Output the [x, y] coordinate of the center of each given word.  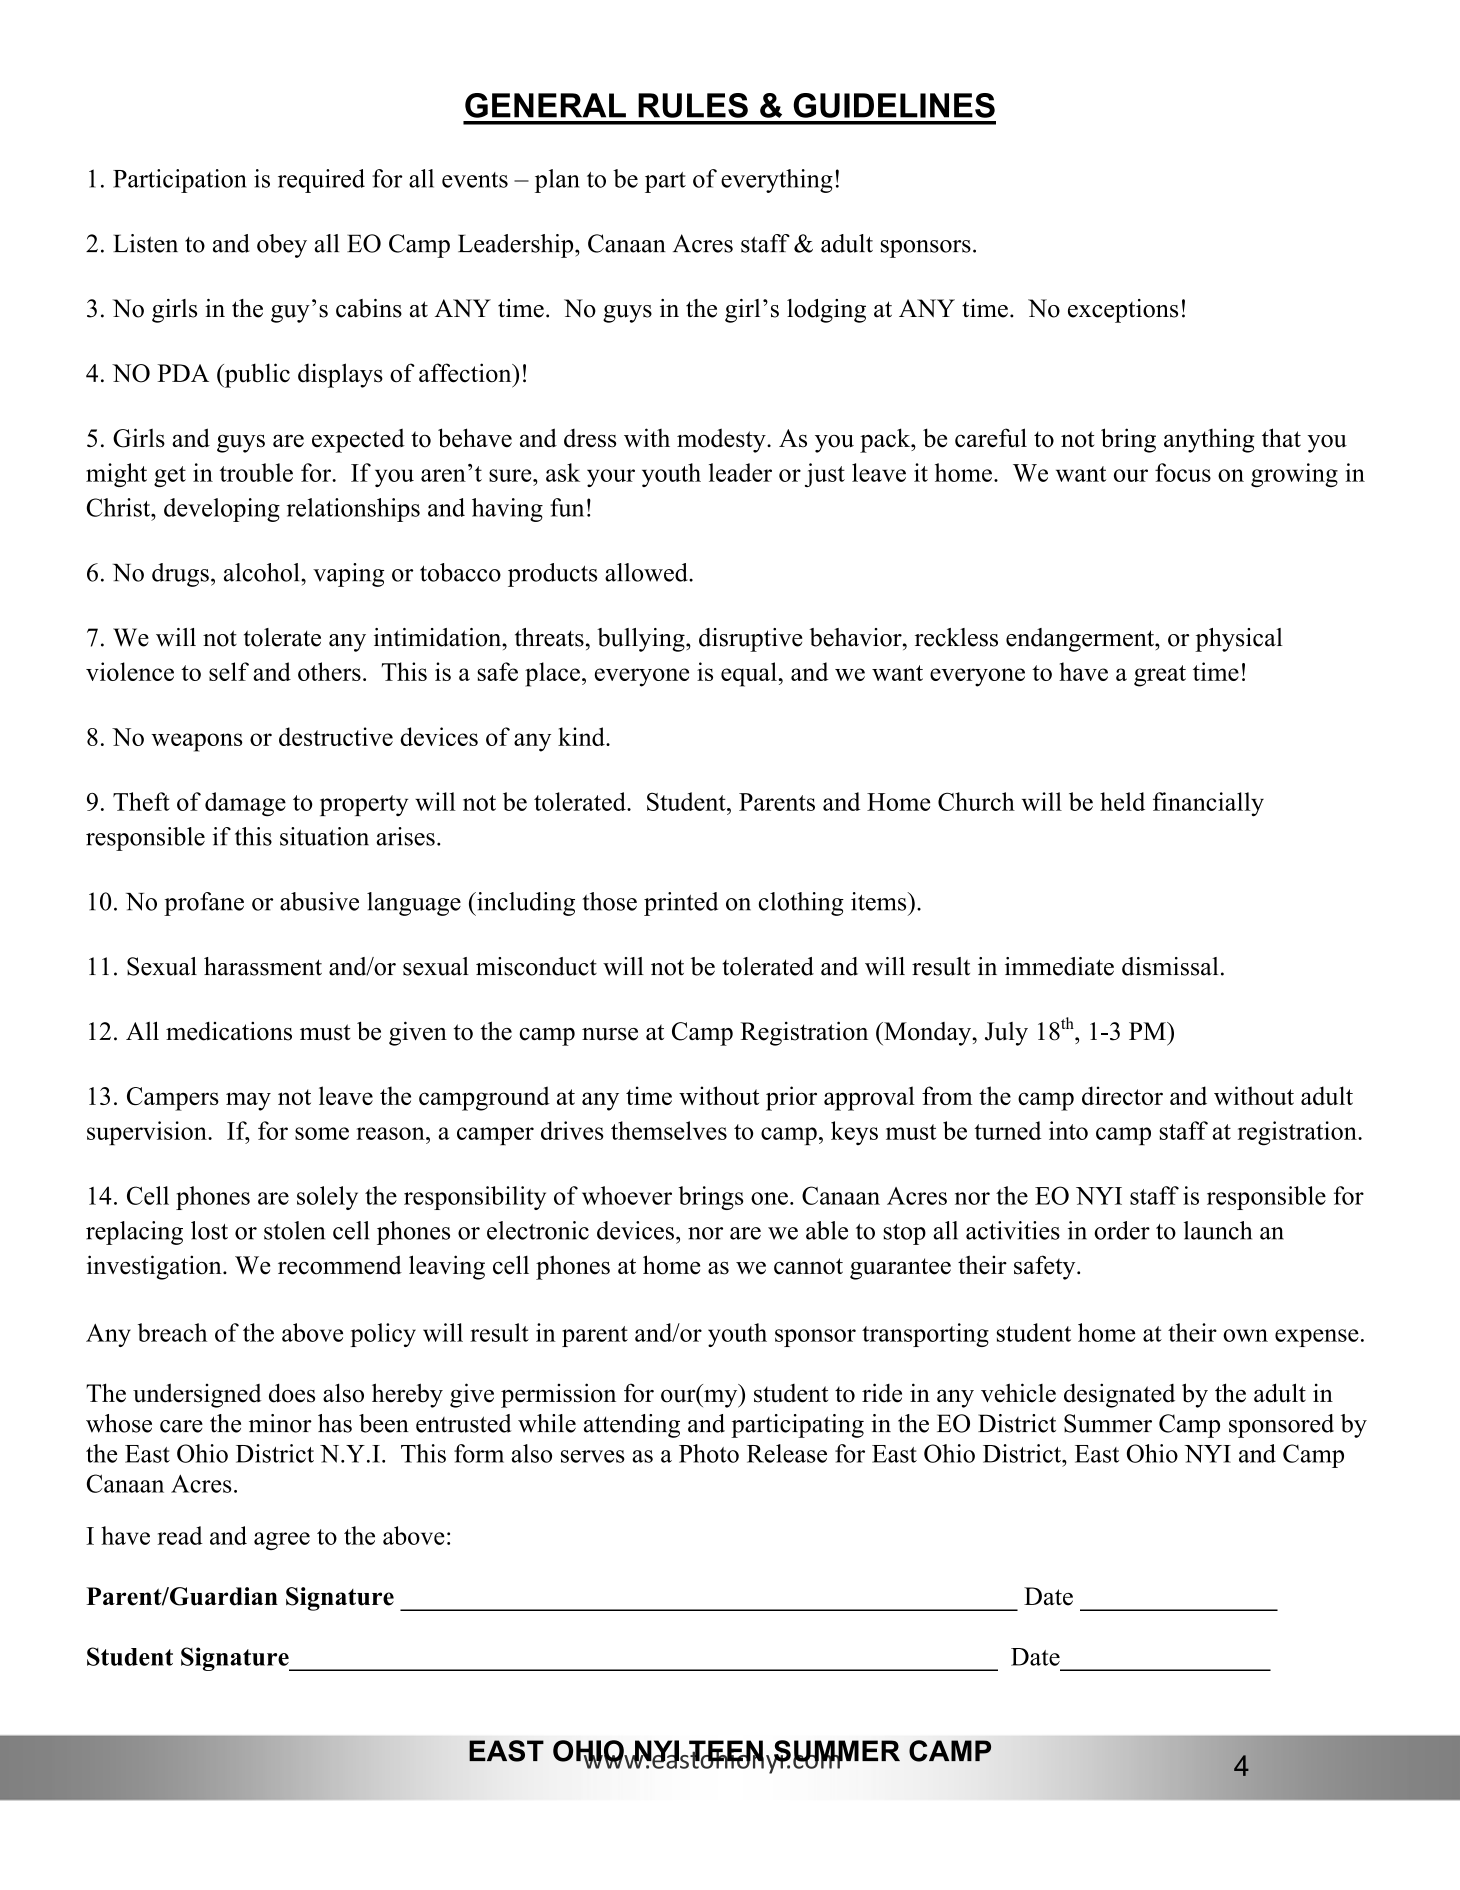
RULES [693, 105]
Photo [709, 1453]
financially [1208, 804]
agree [282, 1541]
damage [245, 804]
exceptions [1123, 311]
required [321, 181]
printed [681, 904]
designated [1119, 1395]
